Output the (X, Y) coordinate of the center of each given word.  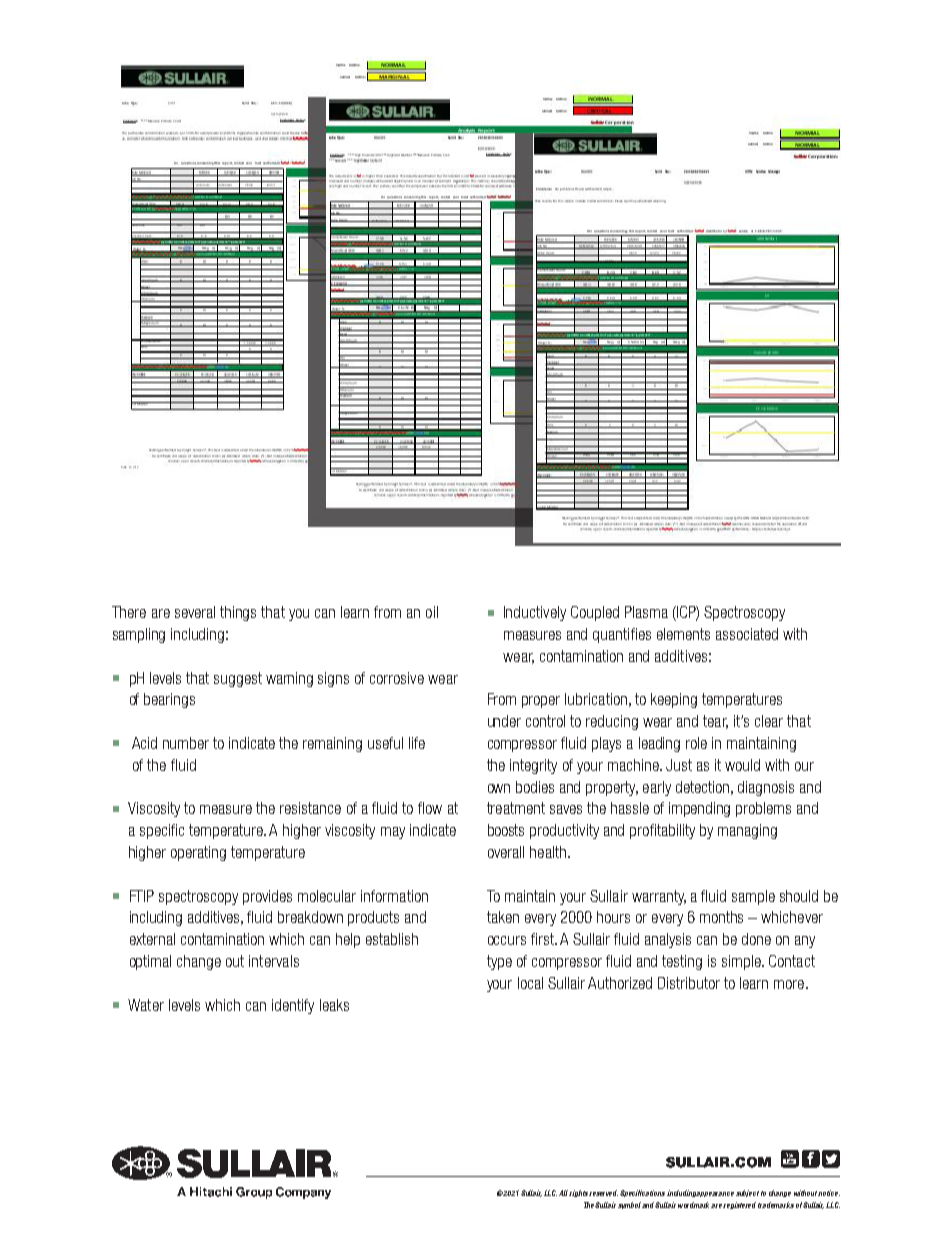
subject (747, 1193)
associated (747, 634)
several (195, 612)
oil (432, 612)
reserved (603, 1193)
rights (579, 1193)
